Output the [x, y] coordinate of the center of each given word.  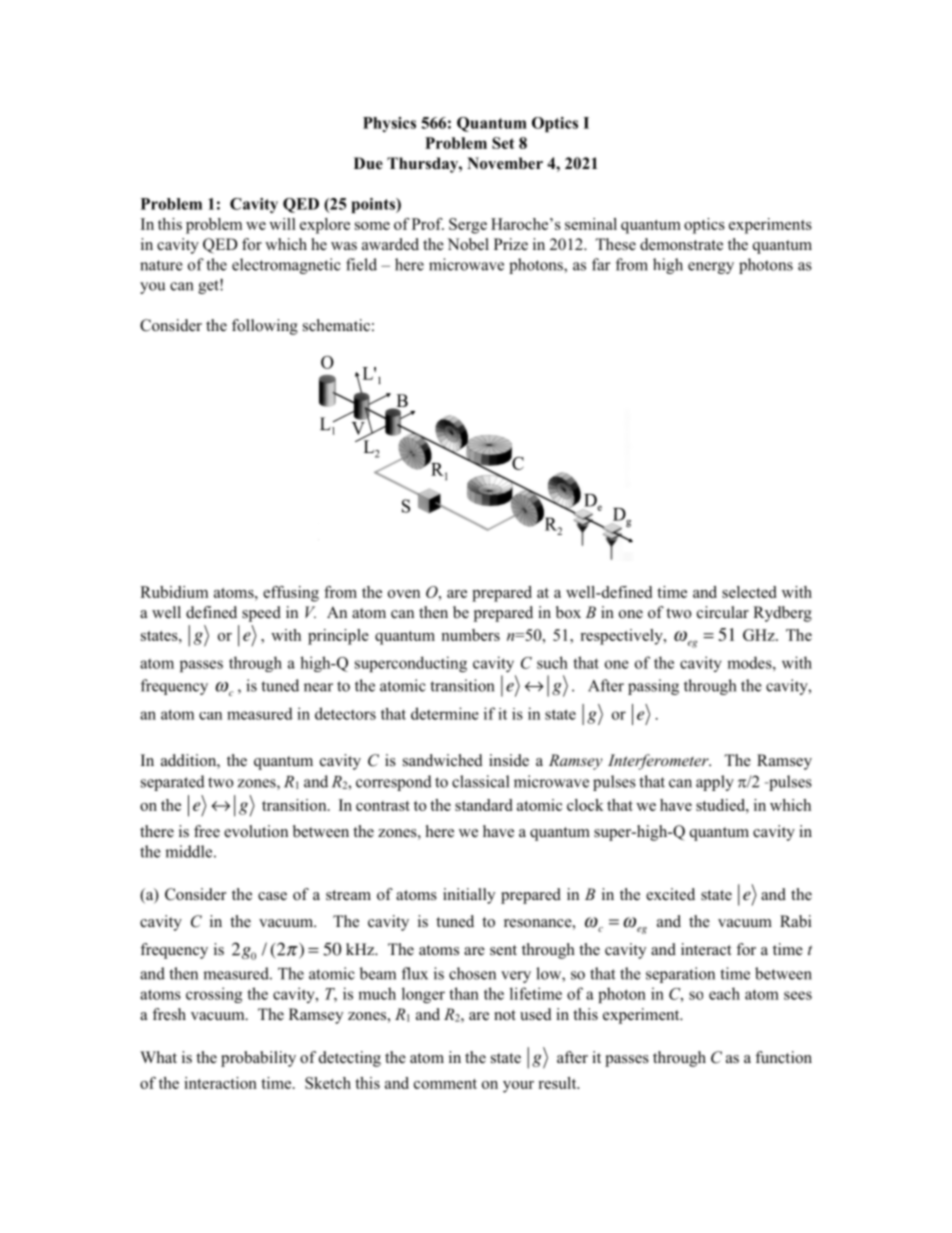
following [265, 327]
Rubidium [174, 592]
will [282, 224]
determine [445, 713]
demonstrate [681, 244]
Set [503, 143]
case [272, 896]
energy [711, 268]
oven [404, 594]
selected [749, 592]
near [318, 687]
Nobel [468, 244]
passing [653, 687]
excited [670, 894]
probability [258, 1059]
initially [469, 896]
